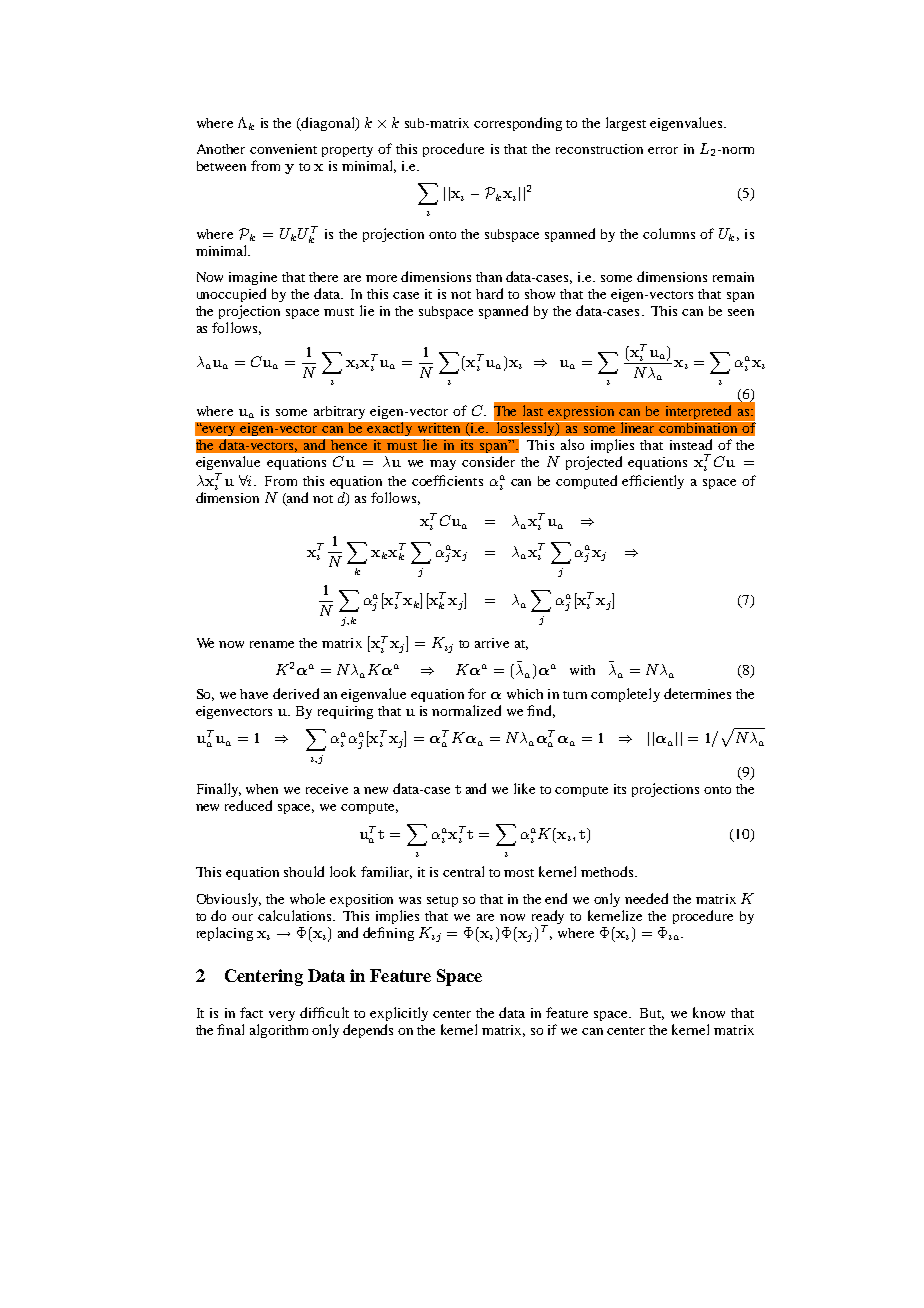  What do you see at coordinates (231, 295) in the screenshot?
I see `unoccupied` at bounding box center [231, 295].
